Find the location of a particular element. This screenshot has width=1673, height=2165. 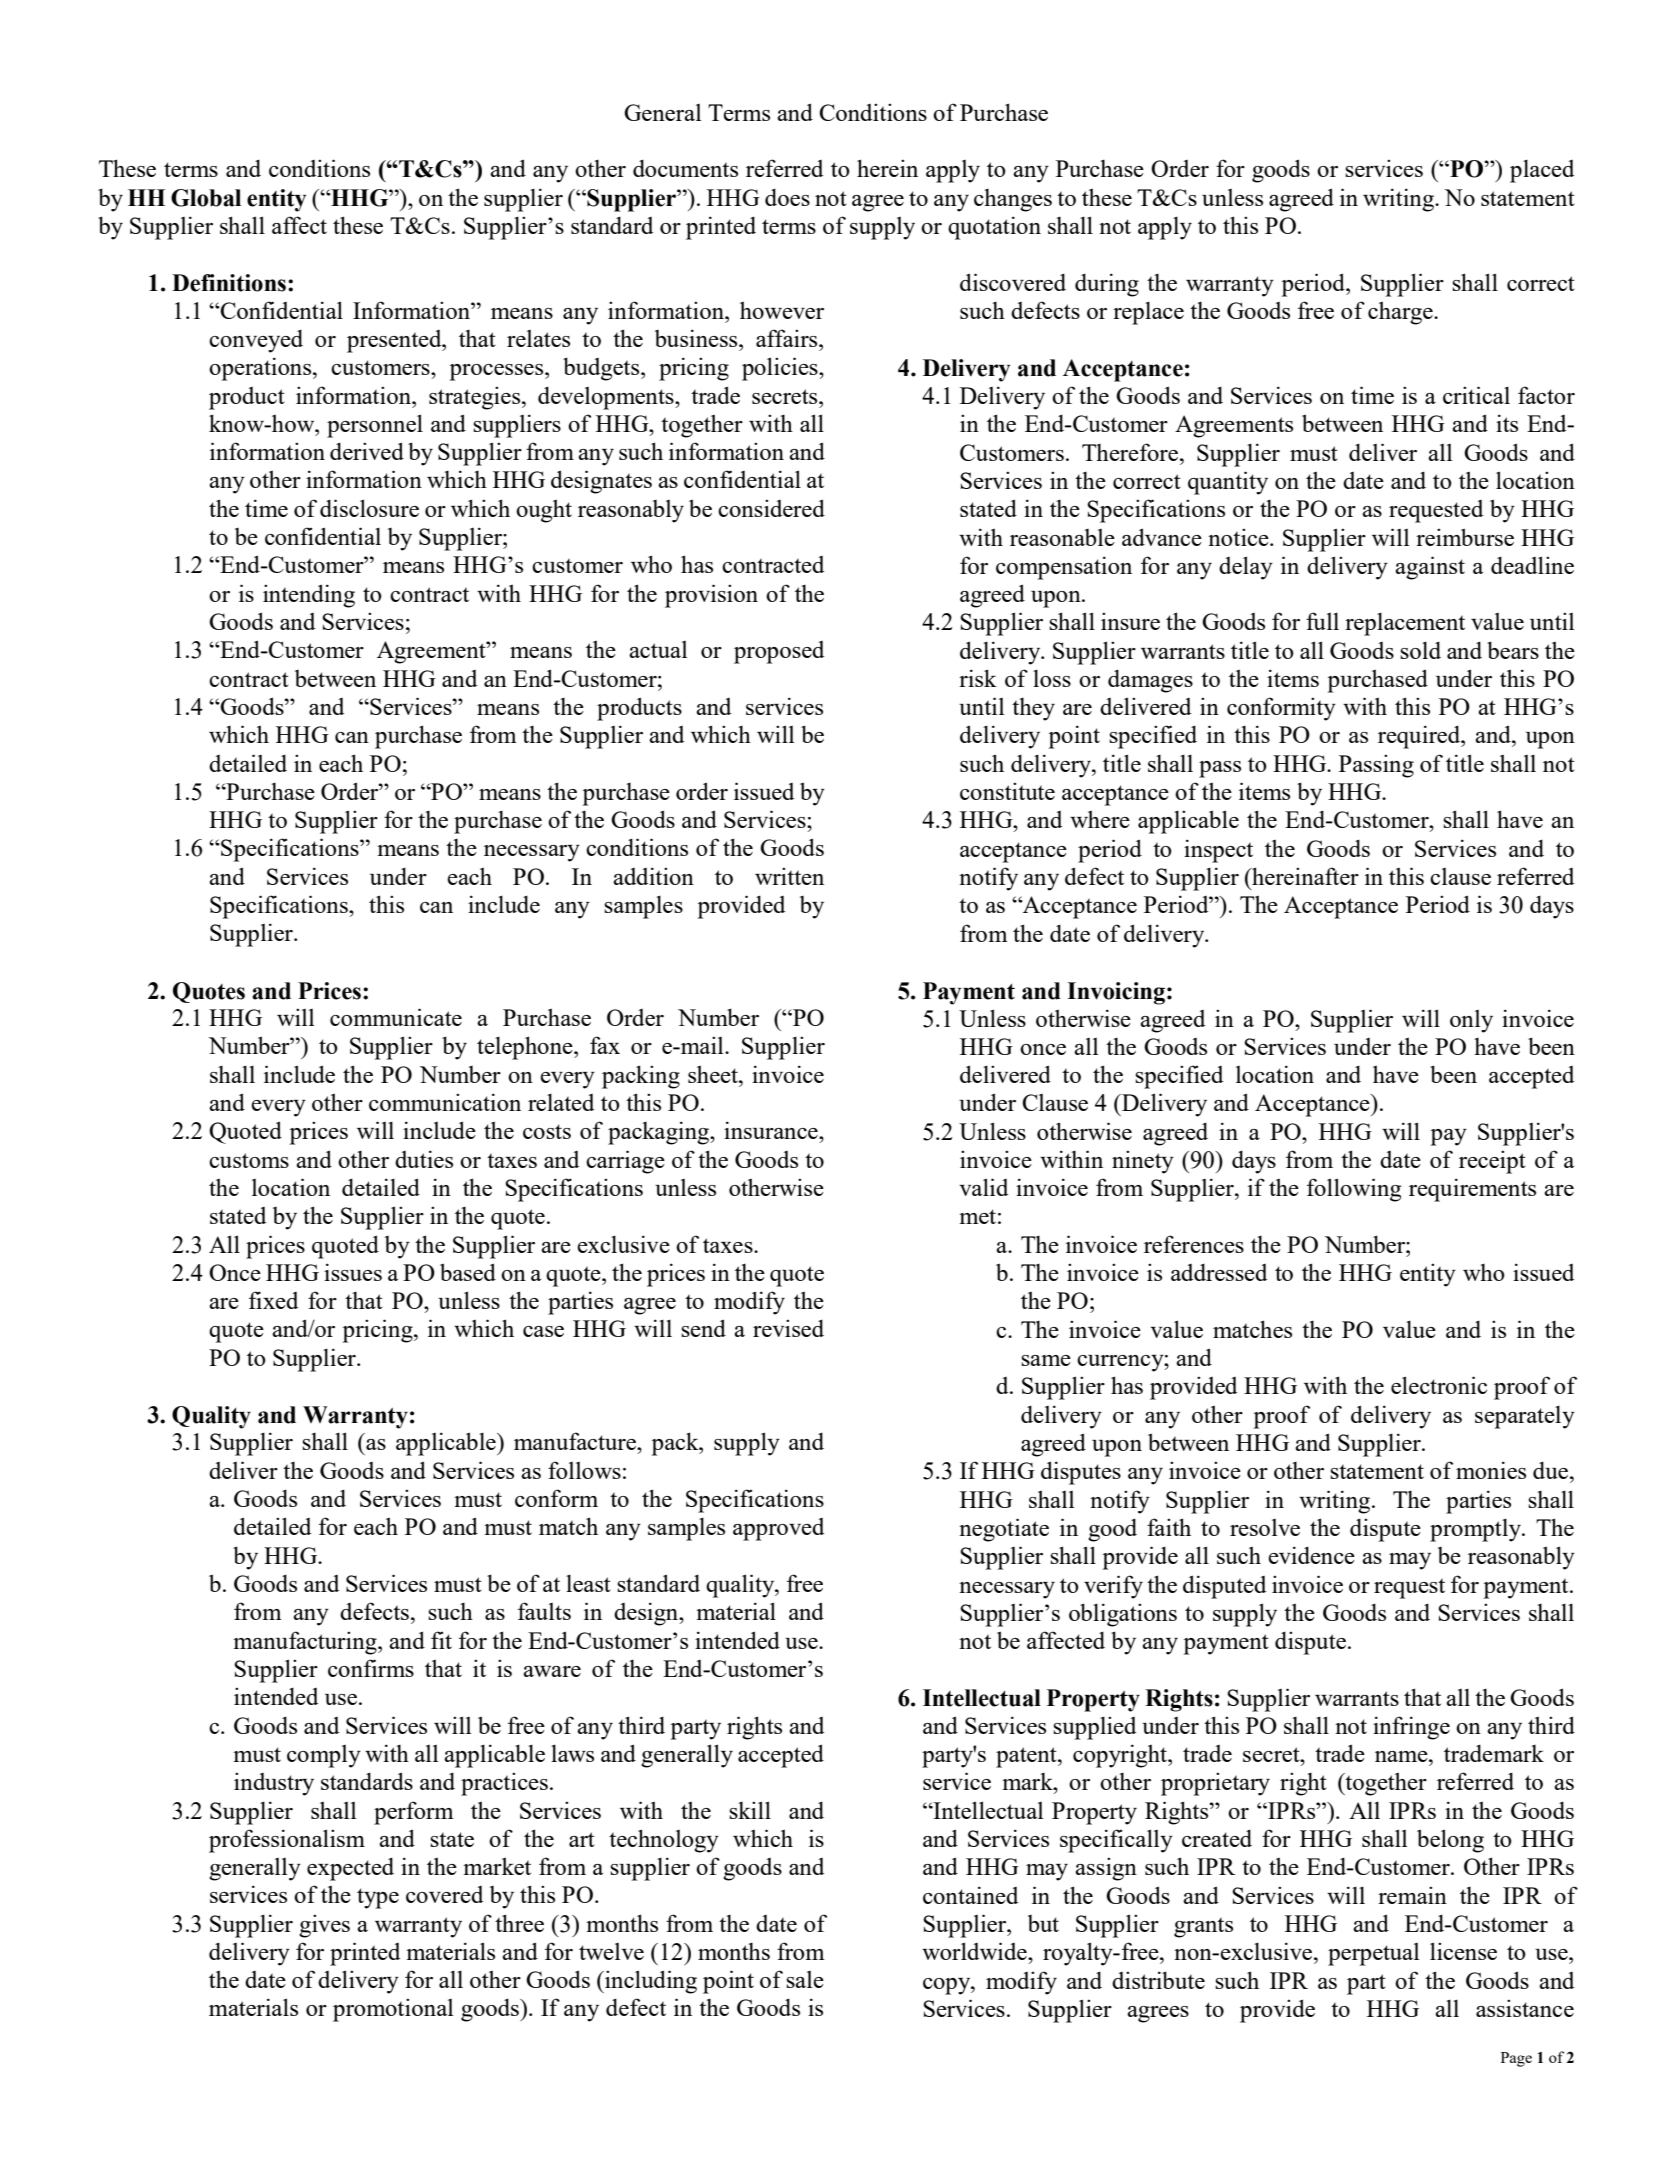

Definitions is located at coordinates (229, 283).
